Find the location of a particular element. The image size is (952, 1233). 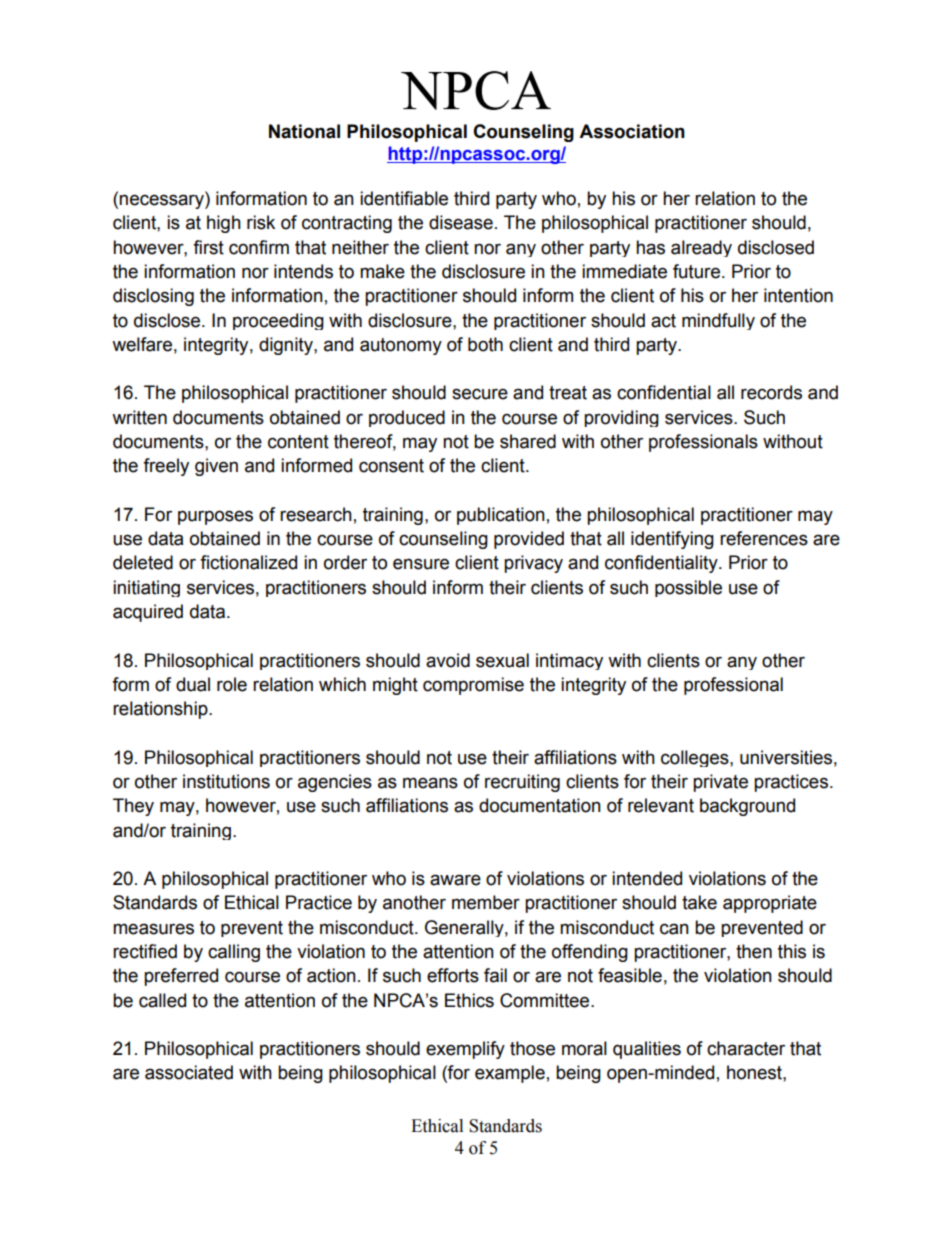

given is located at coordinates (216, 467).
